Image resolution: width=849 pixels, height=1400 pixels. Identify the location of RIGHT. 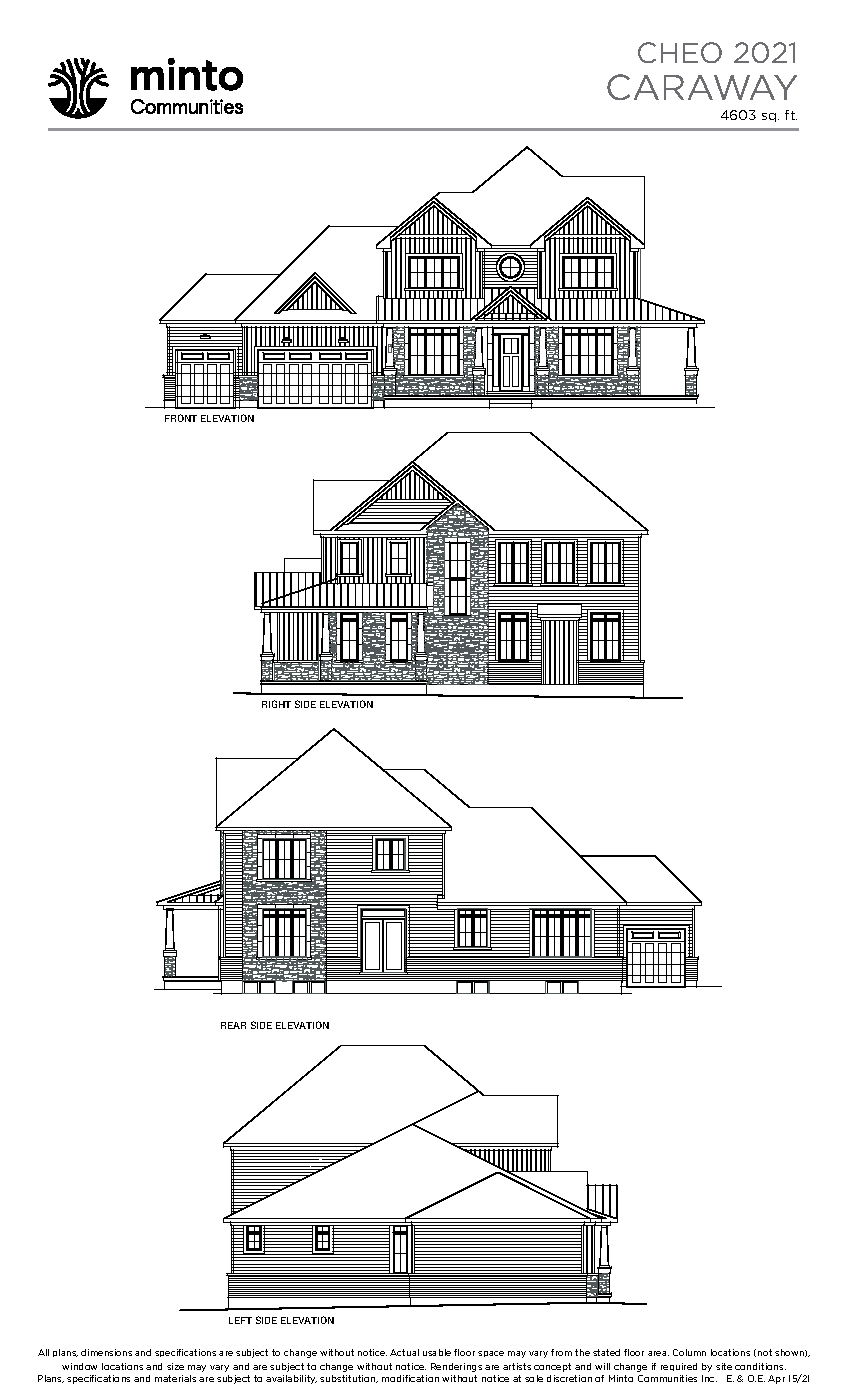
(276, 704).
